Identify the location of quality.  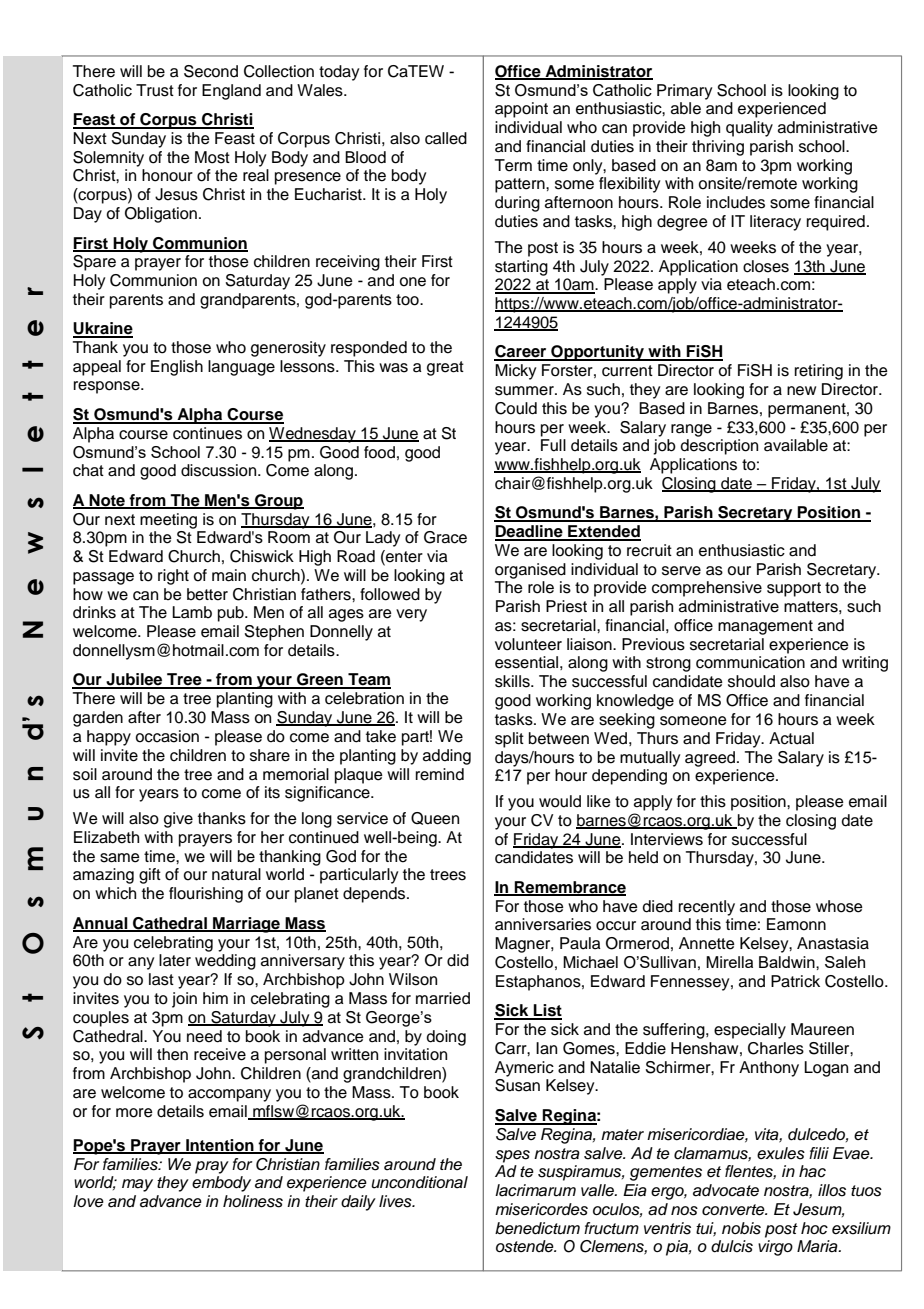
(749, 129).
